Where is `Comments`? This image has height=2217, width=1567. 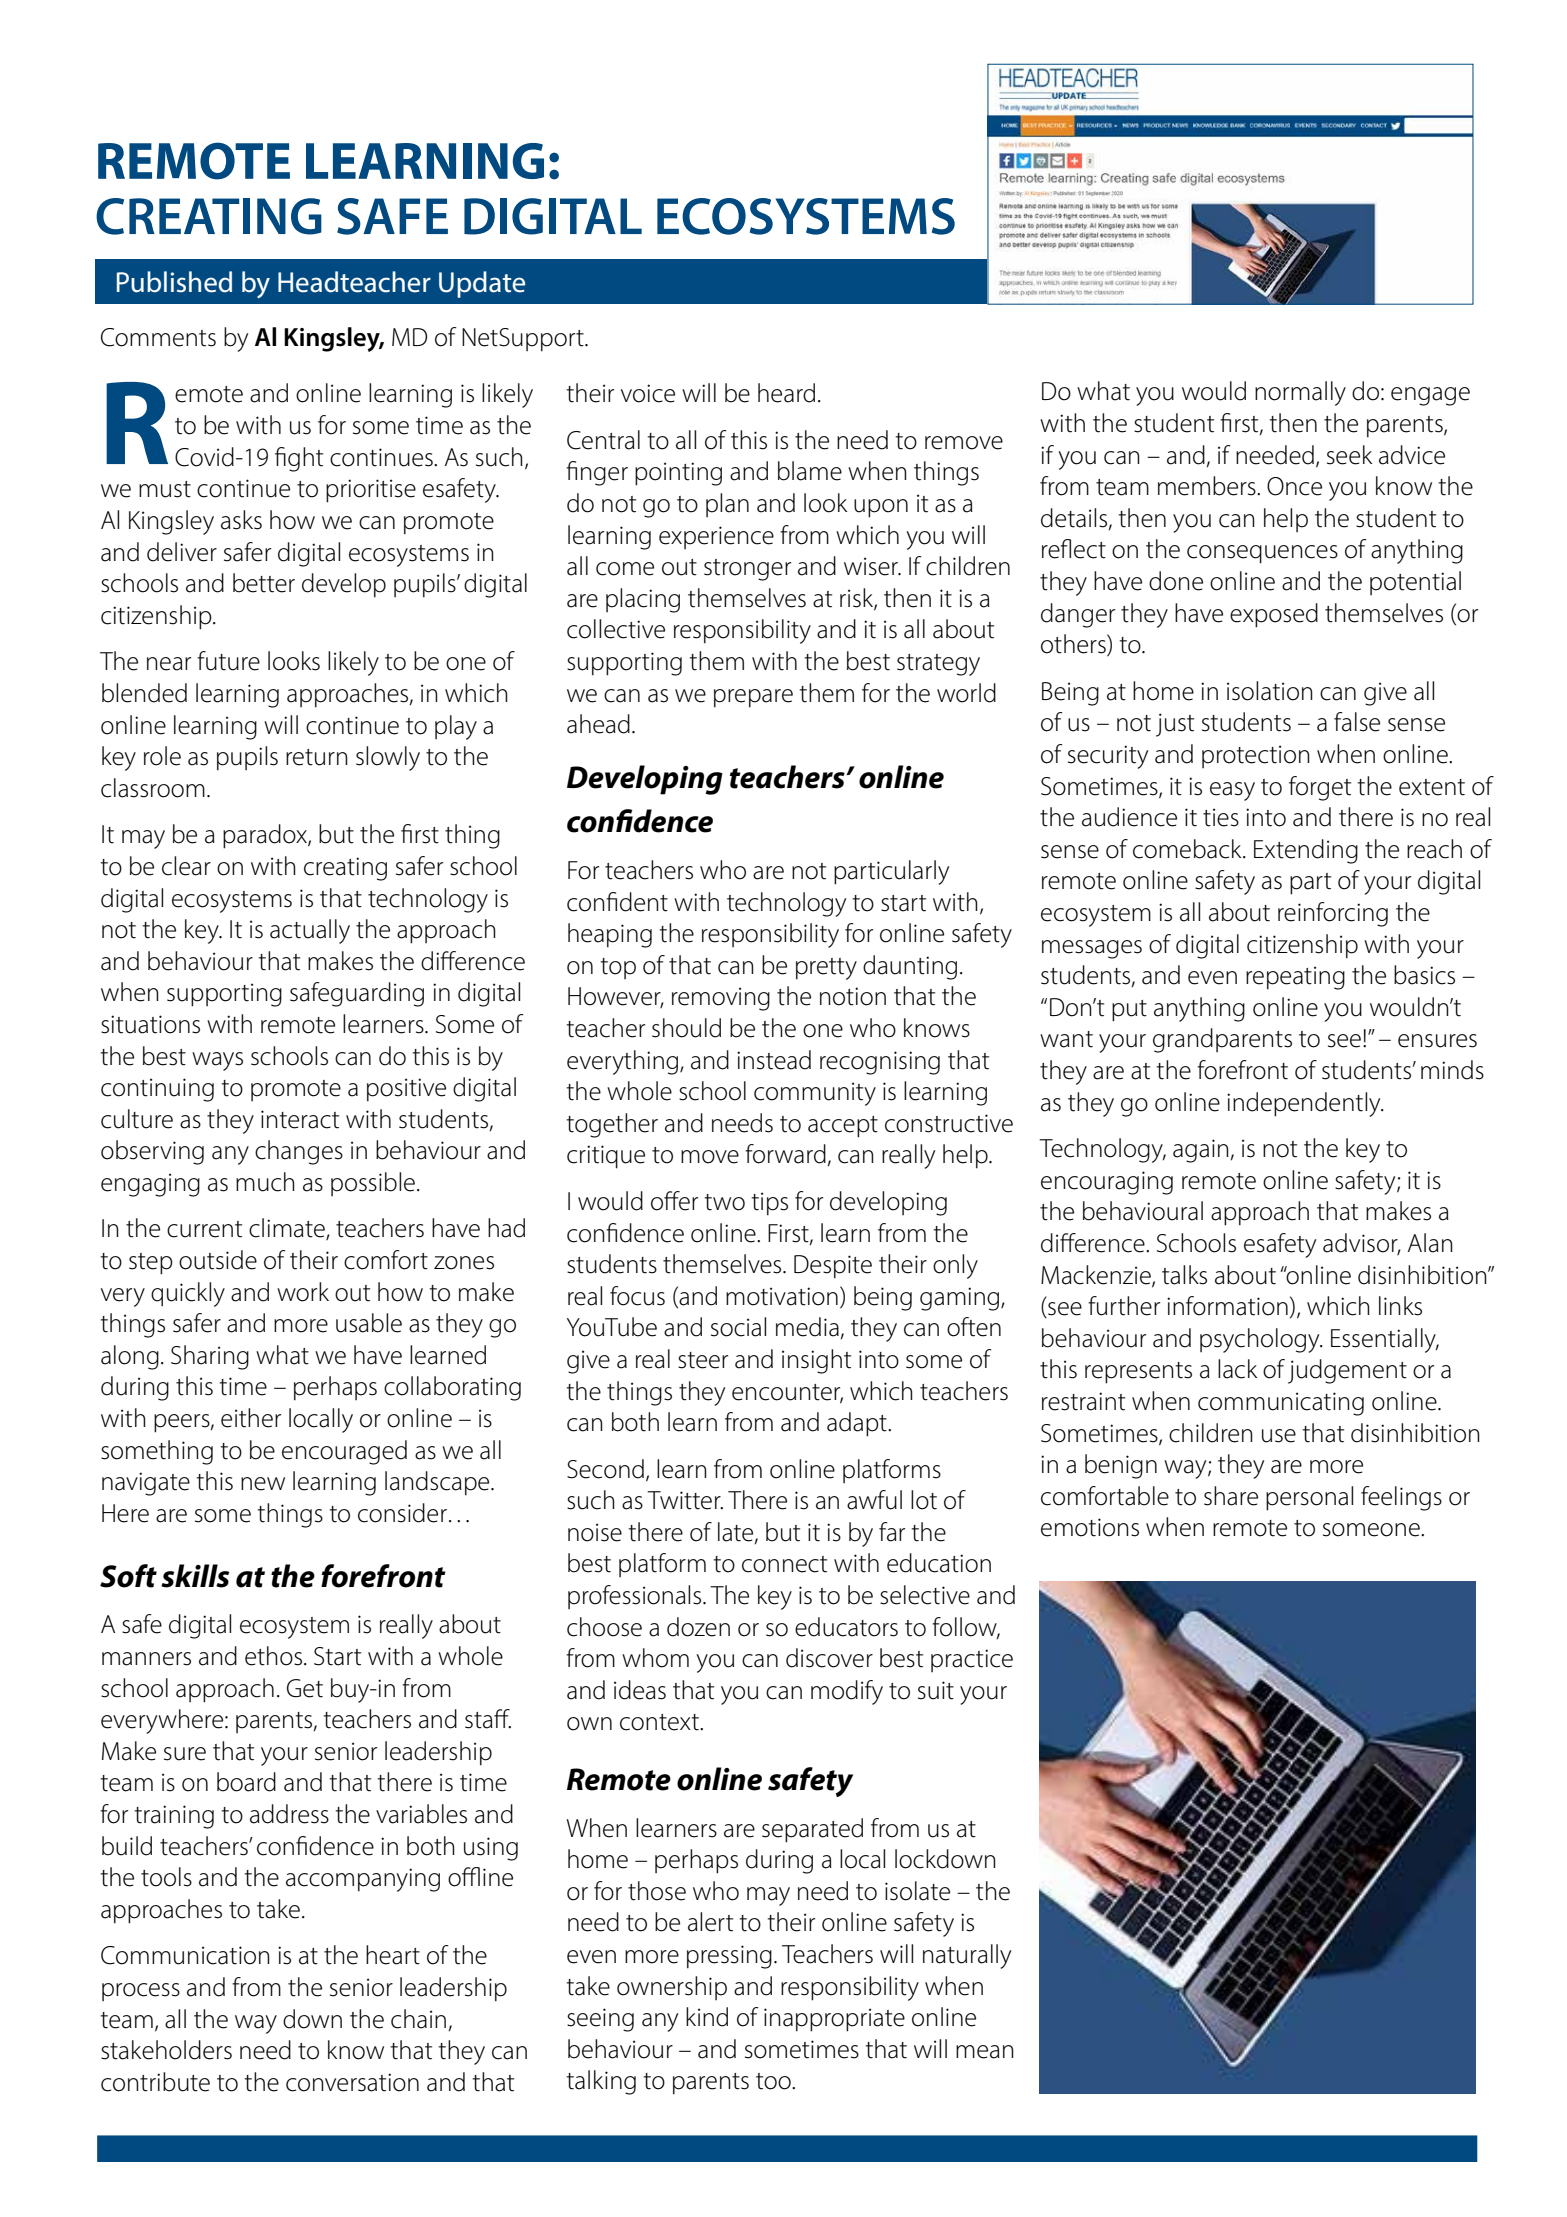 Comments is located at coordinates (158, 337).
